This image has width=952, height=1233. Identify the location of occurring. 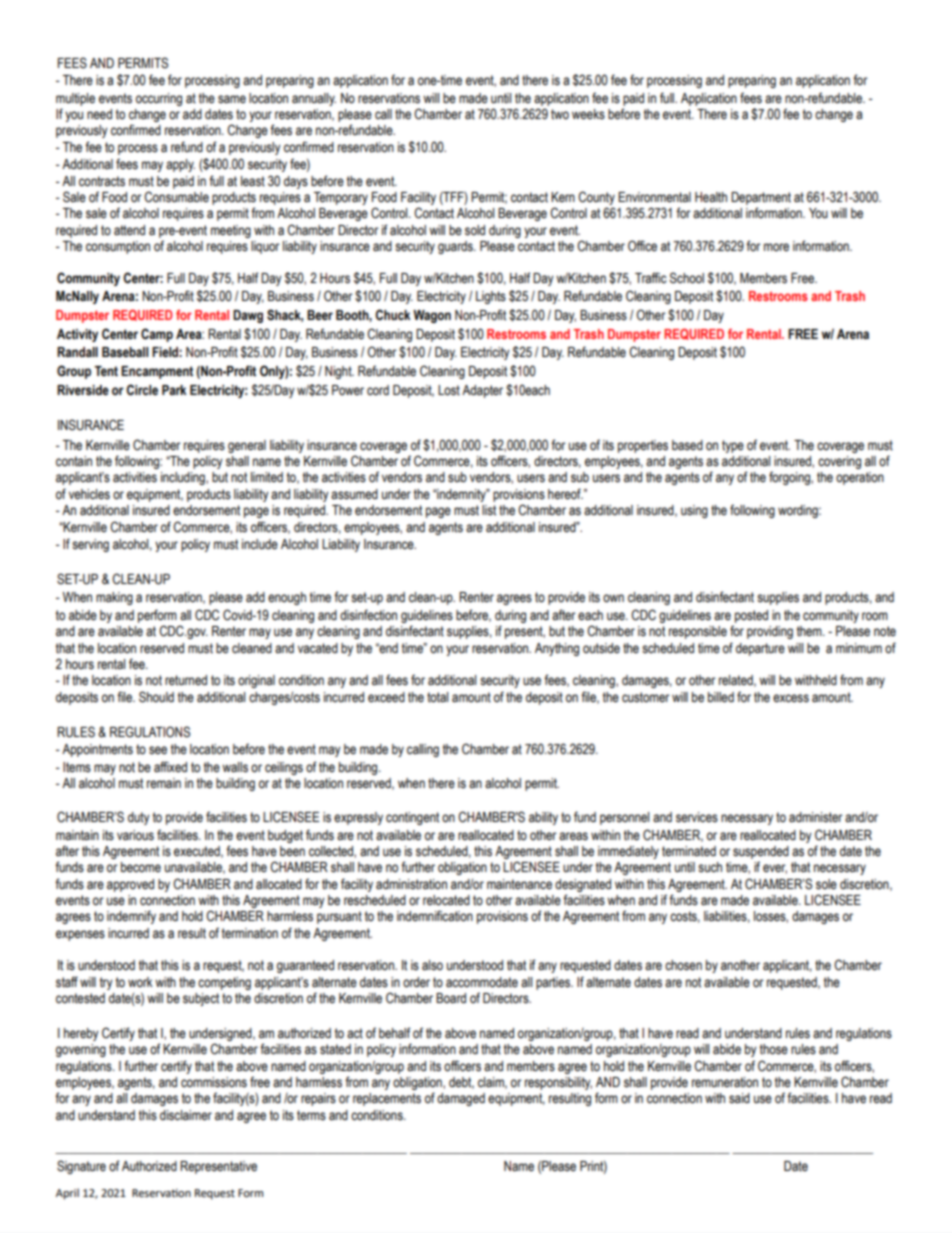
(159, 99).
